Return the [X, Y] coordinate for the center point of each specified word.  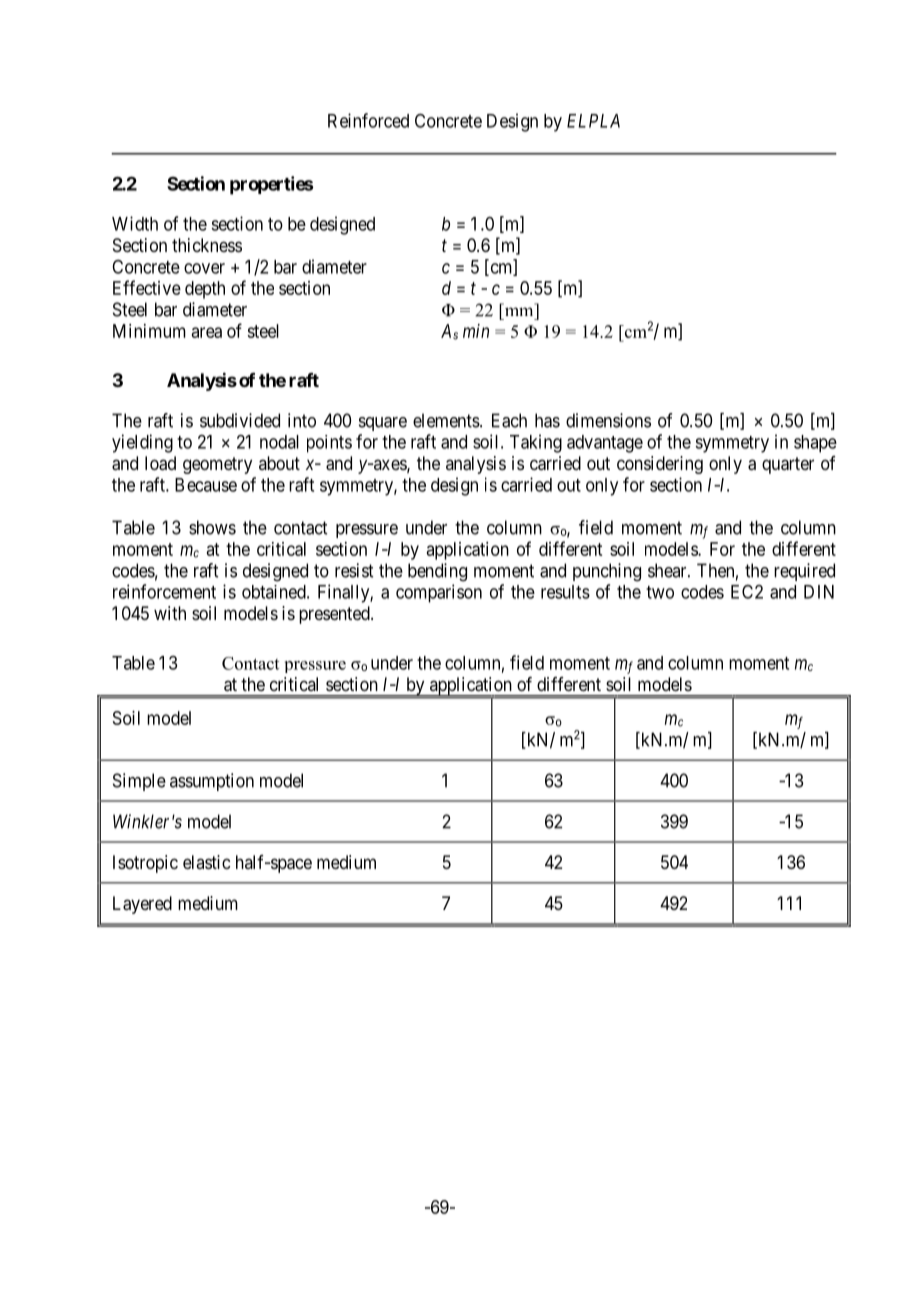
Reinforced [368, 120]
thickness [207, 245]
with [170, 613]
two [660, 592]
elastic [206, 862]
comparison [439, 593]
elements [447, 420]
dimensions [608, 420]
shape [815, 444]
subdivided [240, 420]
